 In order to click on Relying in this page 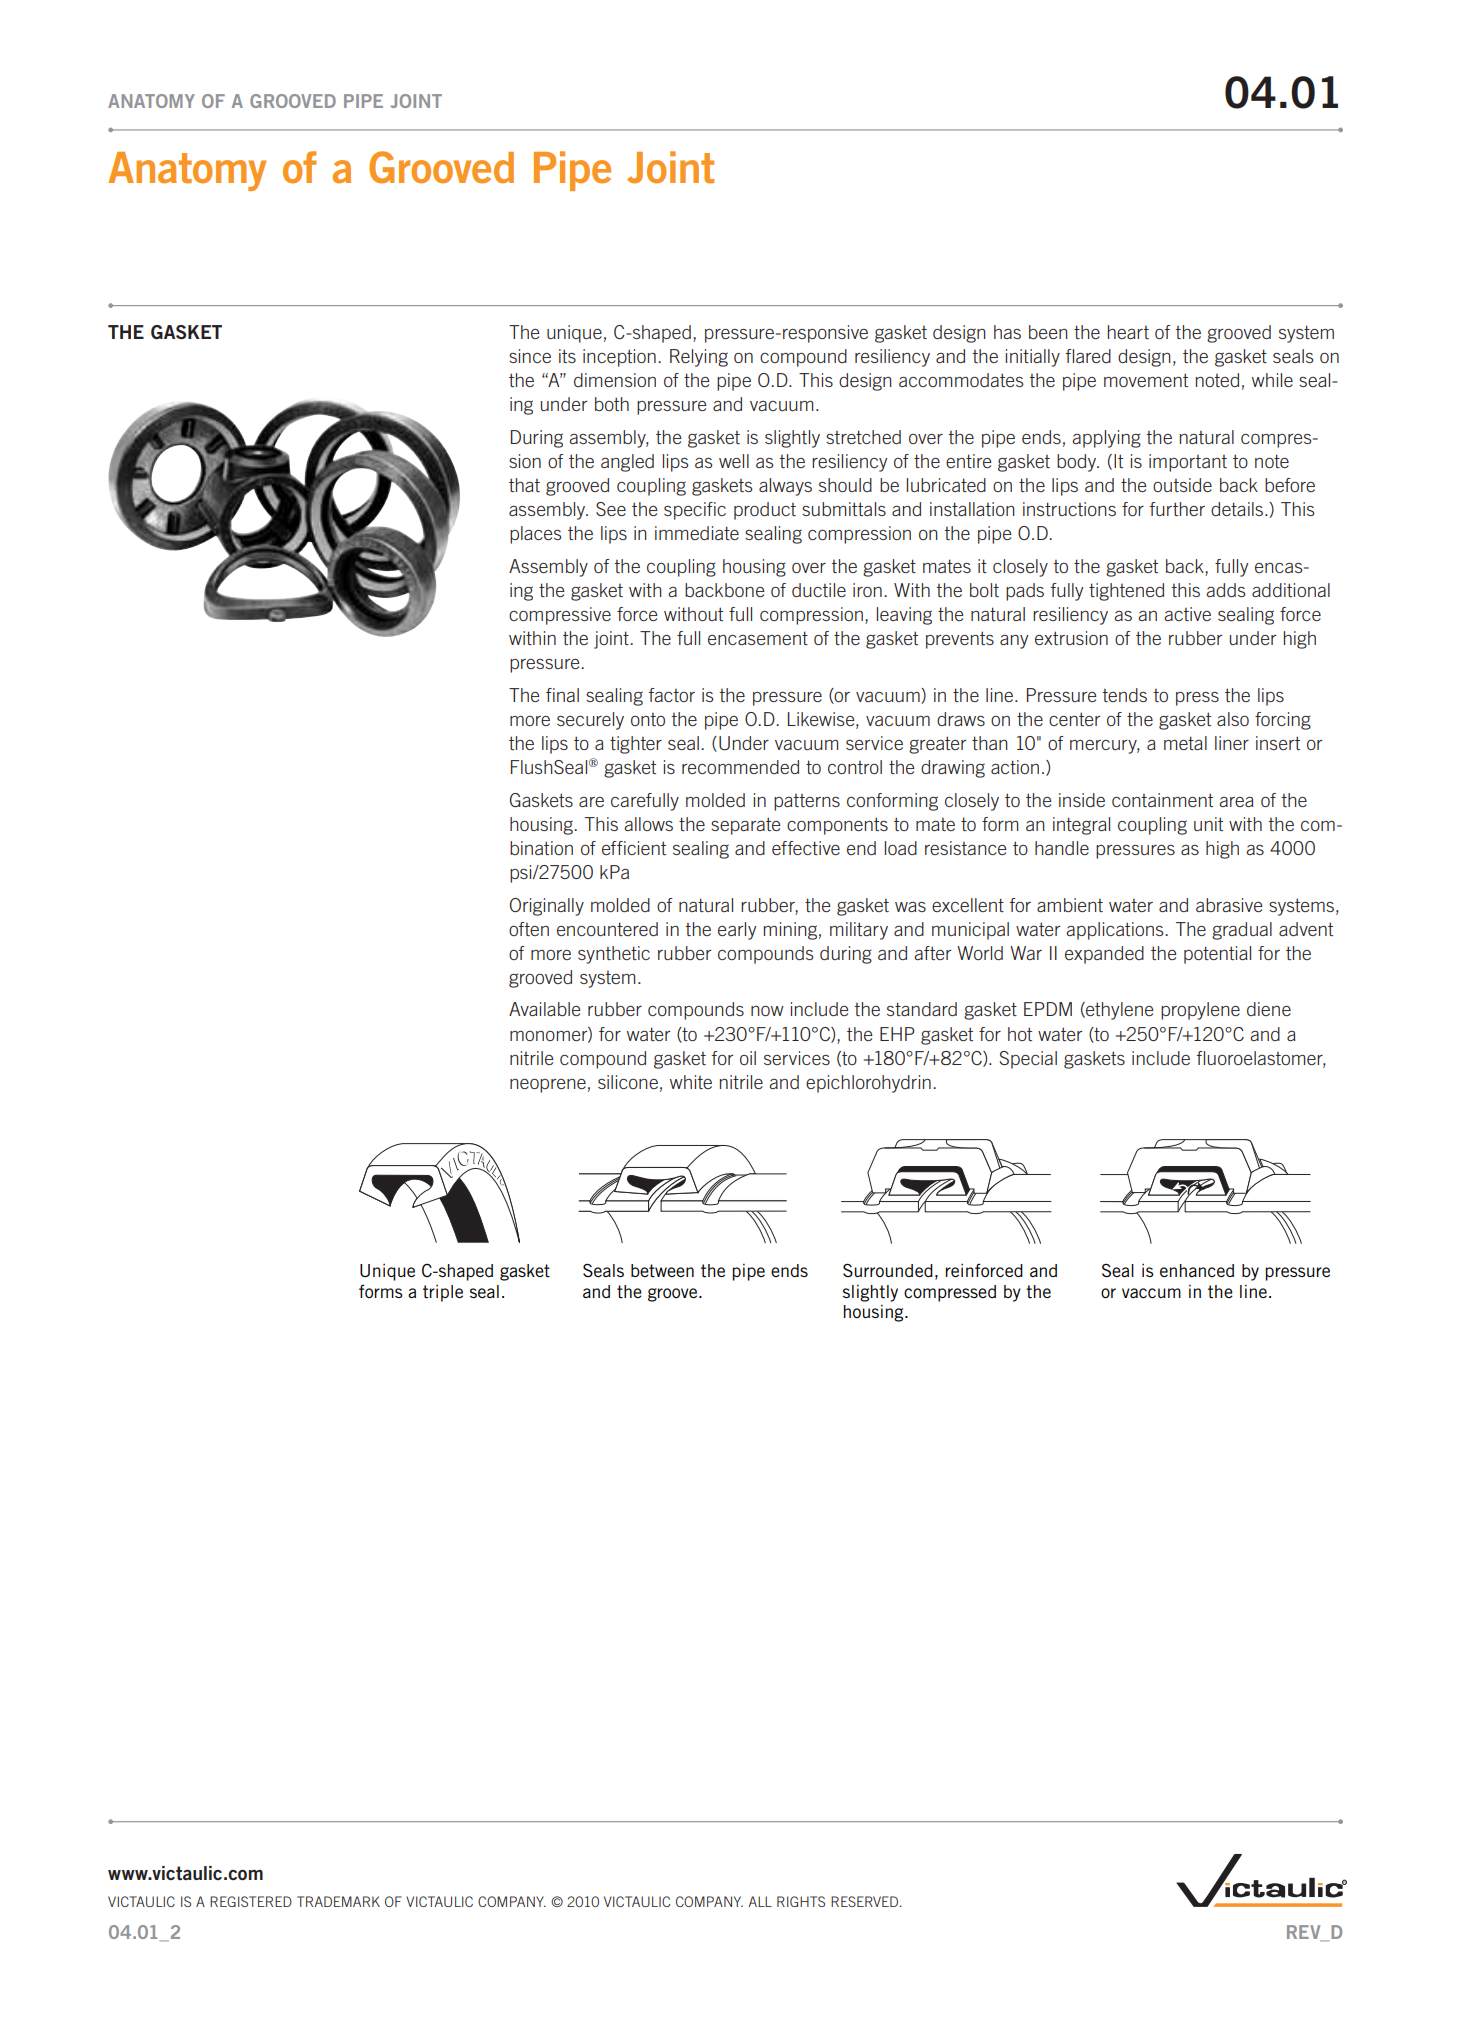, I will do `click(699, 358)`.
